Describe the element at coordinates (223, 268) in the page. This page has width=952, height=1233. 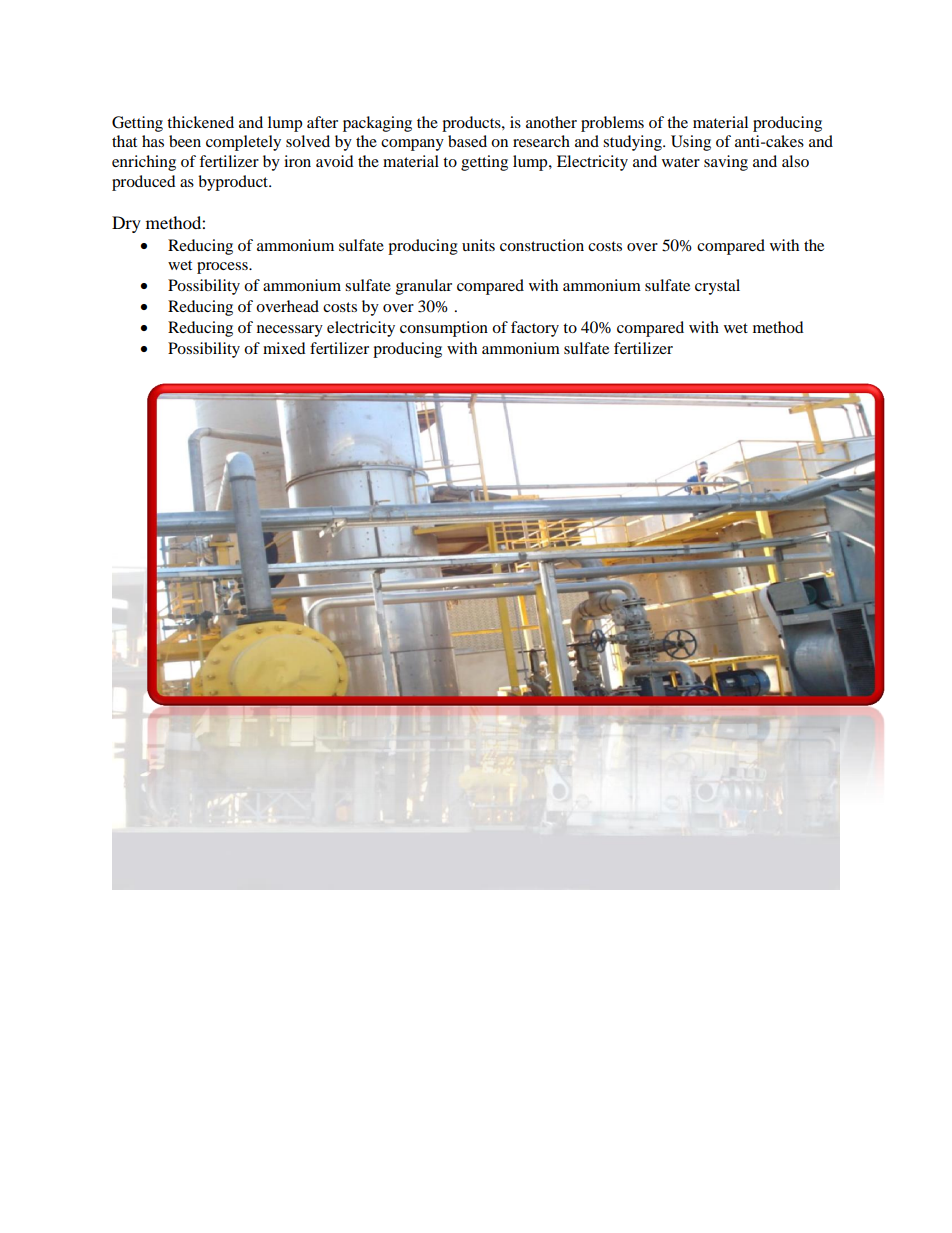
I see `process` at that location.
